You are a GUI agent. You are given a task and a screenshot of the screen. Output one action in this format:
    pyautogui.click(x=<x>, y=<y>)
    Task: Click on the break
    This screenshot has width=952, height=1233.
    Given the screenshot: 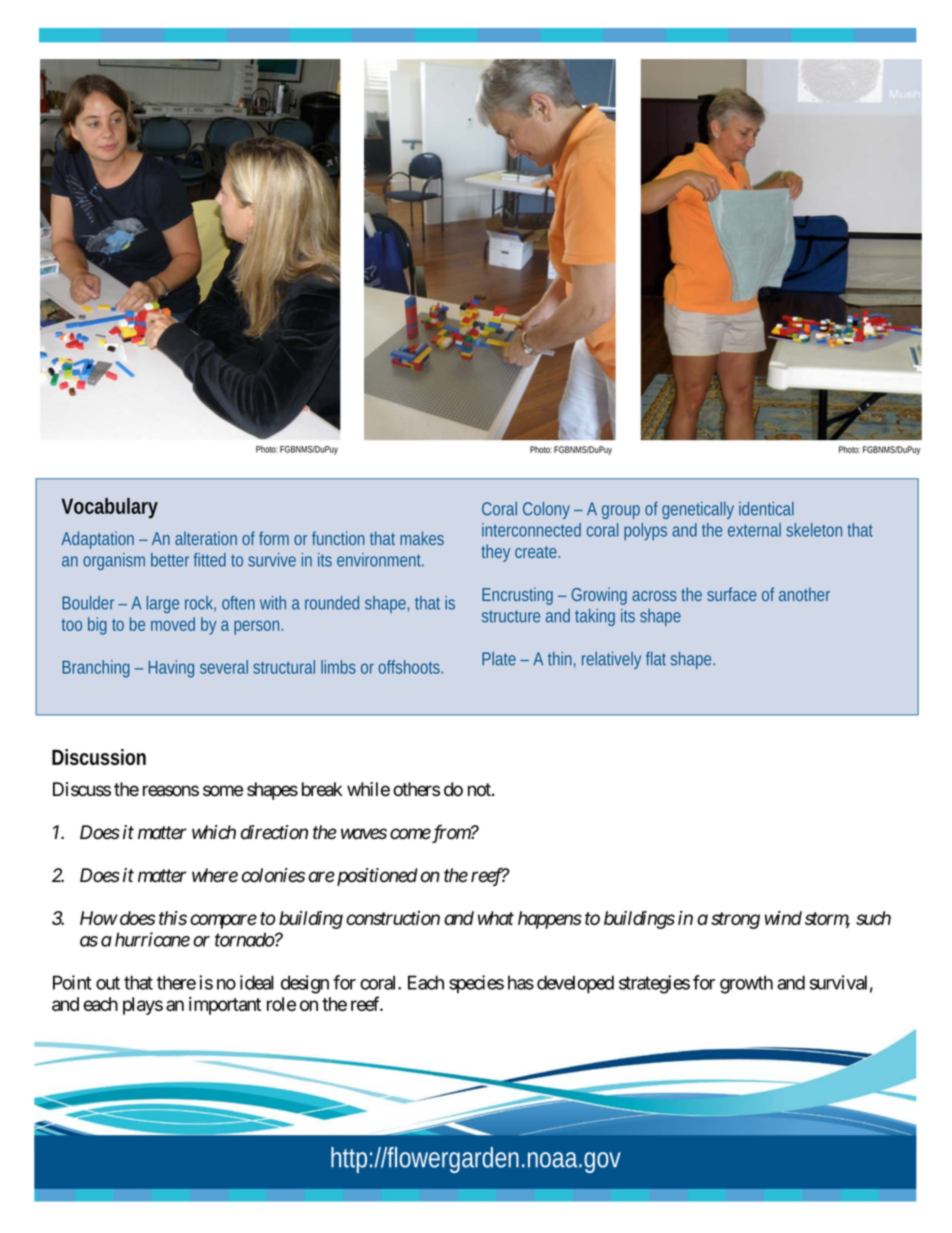 What is the action you would take?
    pyautogui.click(x=322, y=789)
